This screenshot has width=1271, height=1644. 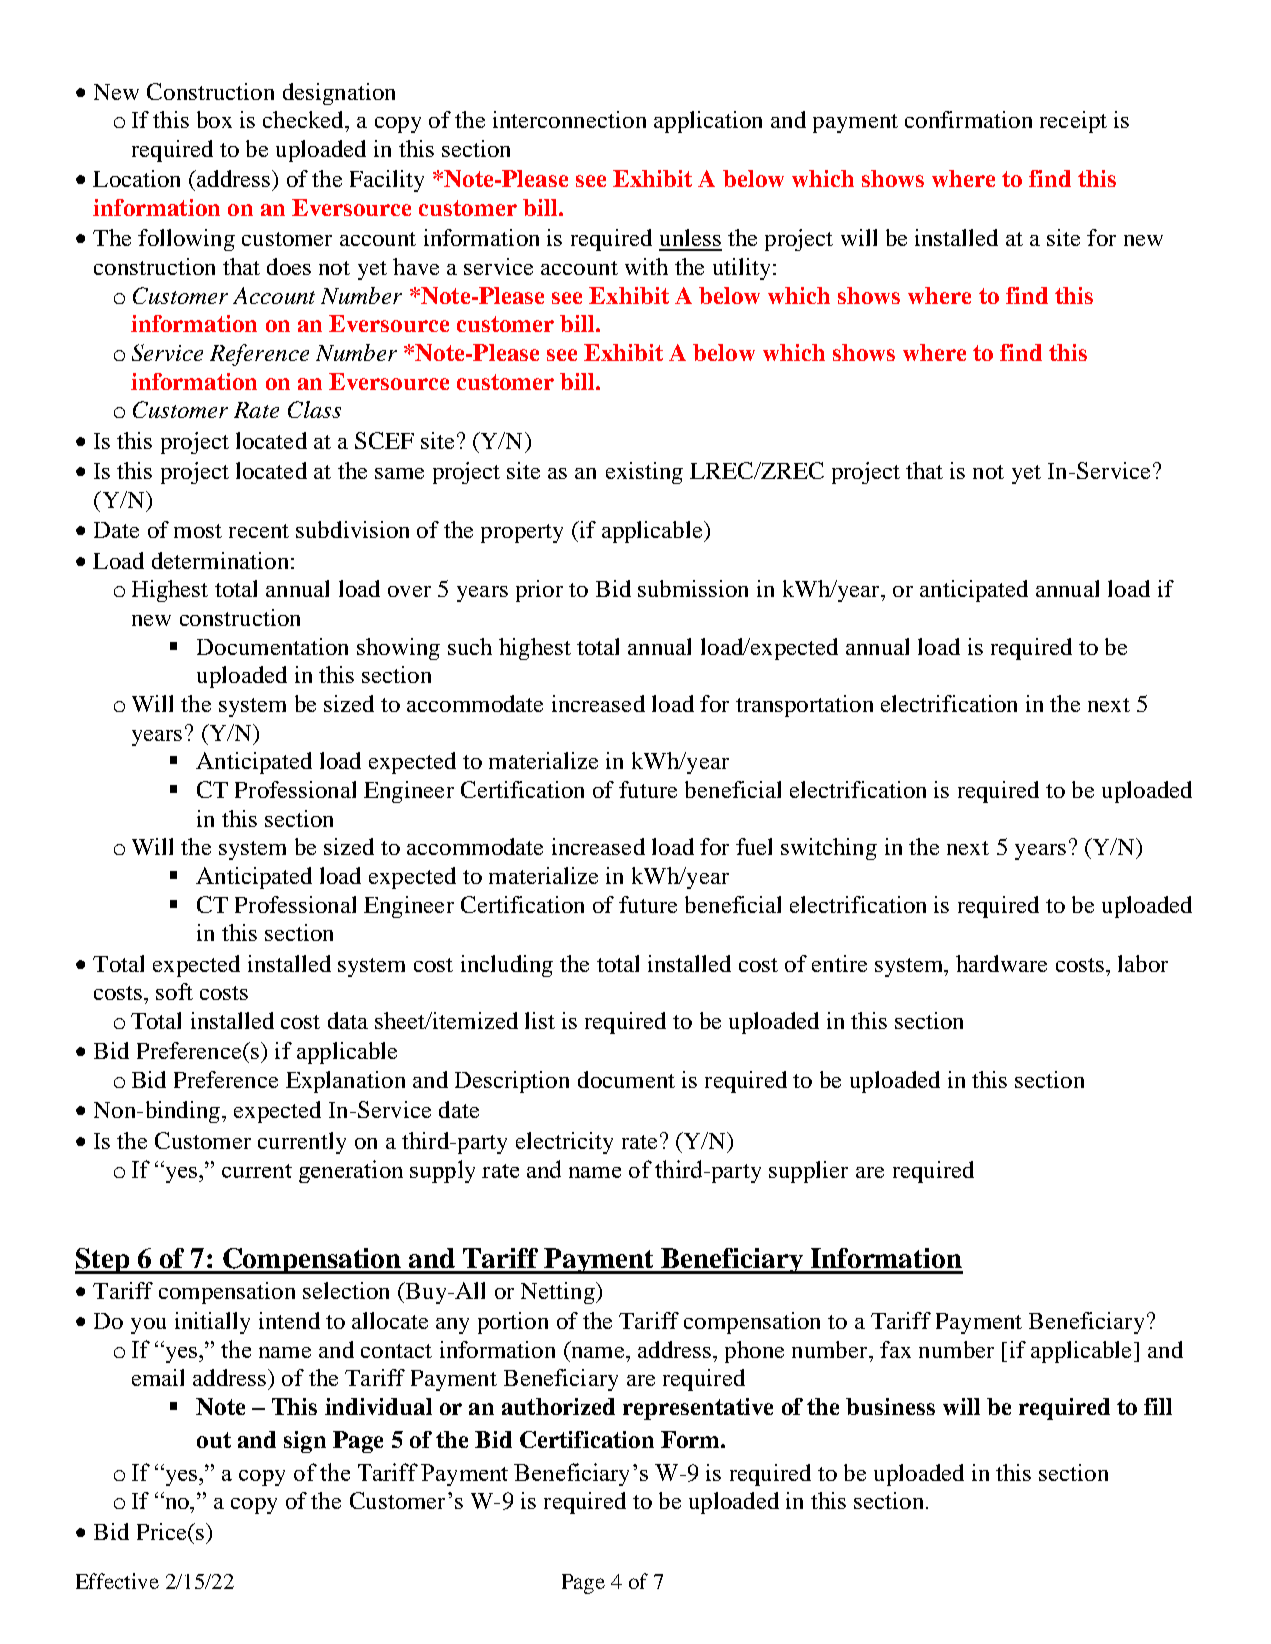 I want to click on interconnection, so click(x=569, y=119).
